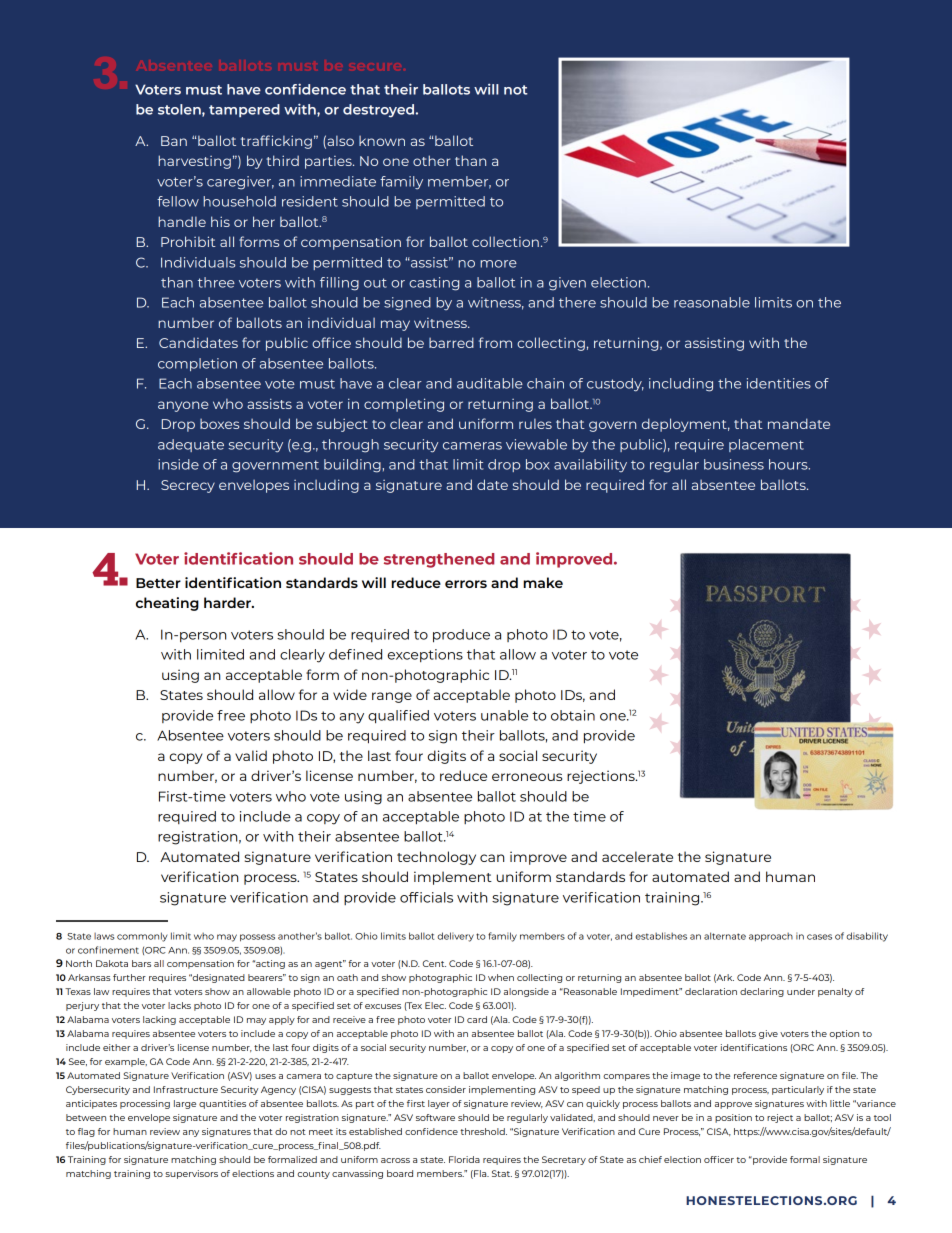 This image has width=952, height=1233. What do you see at coordinates (382, 141) in the image?
I see `known` at bounding box center [382, 141].
